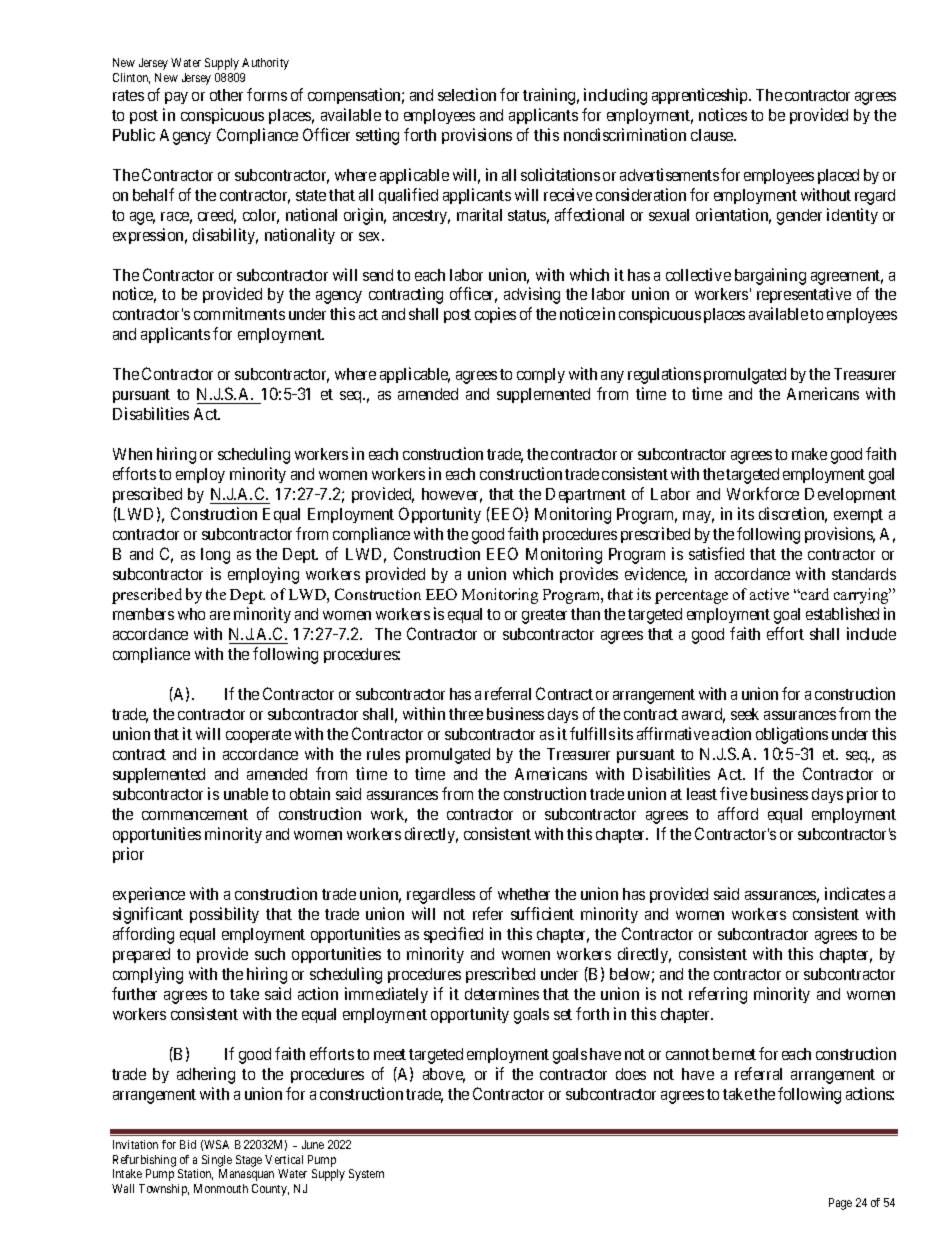 This document has width=952, height=1233. Describe the element at coordinates (217, 1161) in the document. I see `Single` at that location.
